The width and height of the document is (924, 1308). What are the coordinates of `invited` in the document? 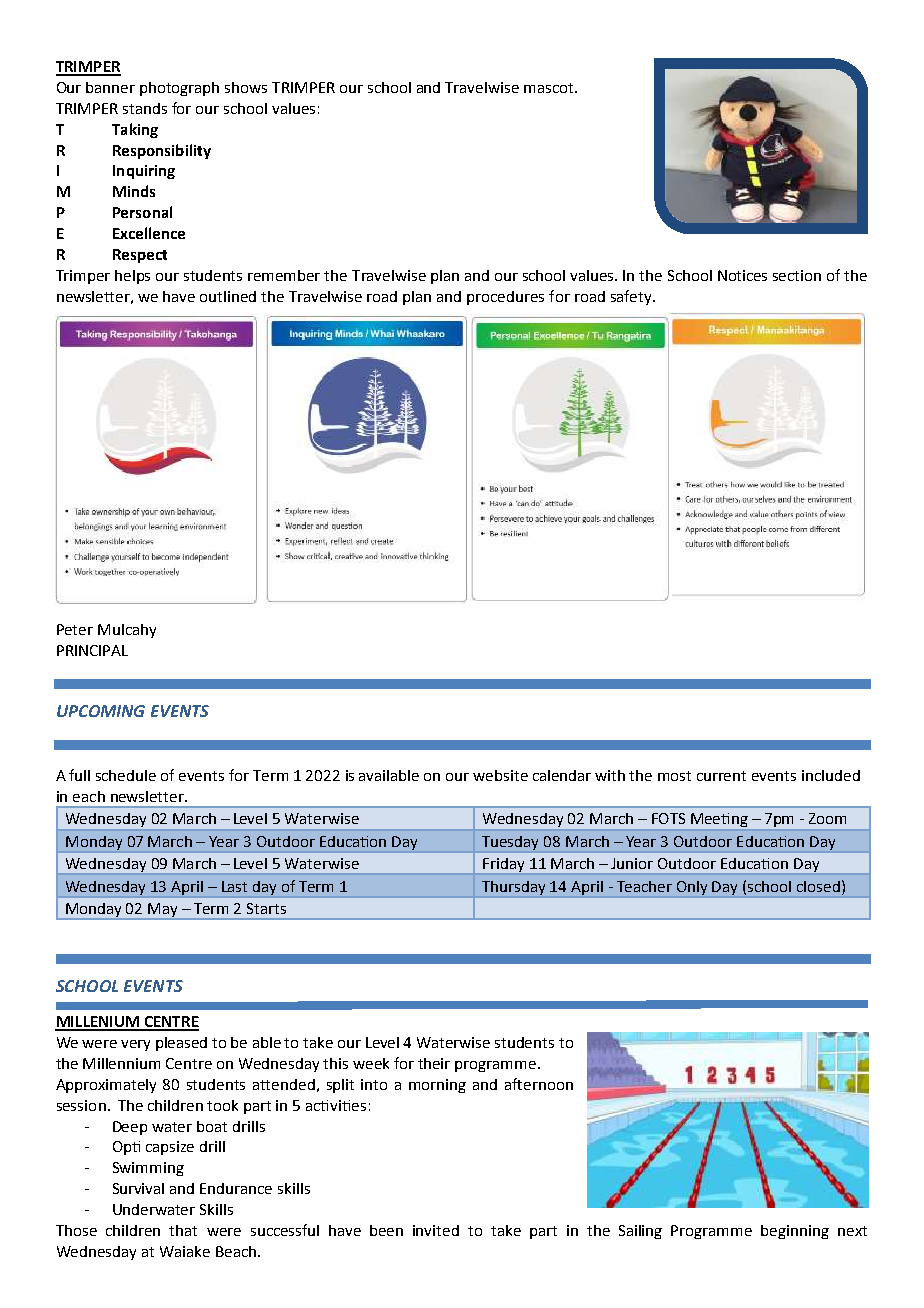 It's located at (436, 1230).
